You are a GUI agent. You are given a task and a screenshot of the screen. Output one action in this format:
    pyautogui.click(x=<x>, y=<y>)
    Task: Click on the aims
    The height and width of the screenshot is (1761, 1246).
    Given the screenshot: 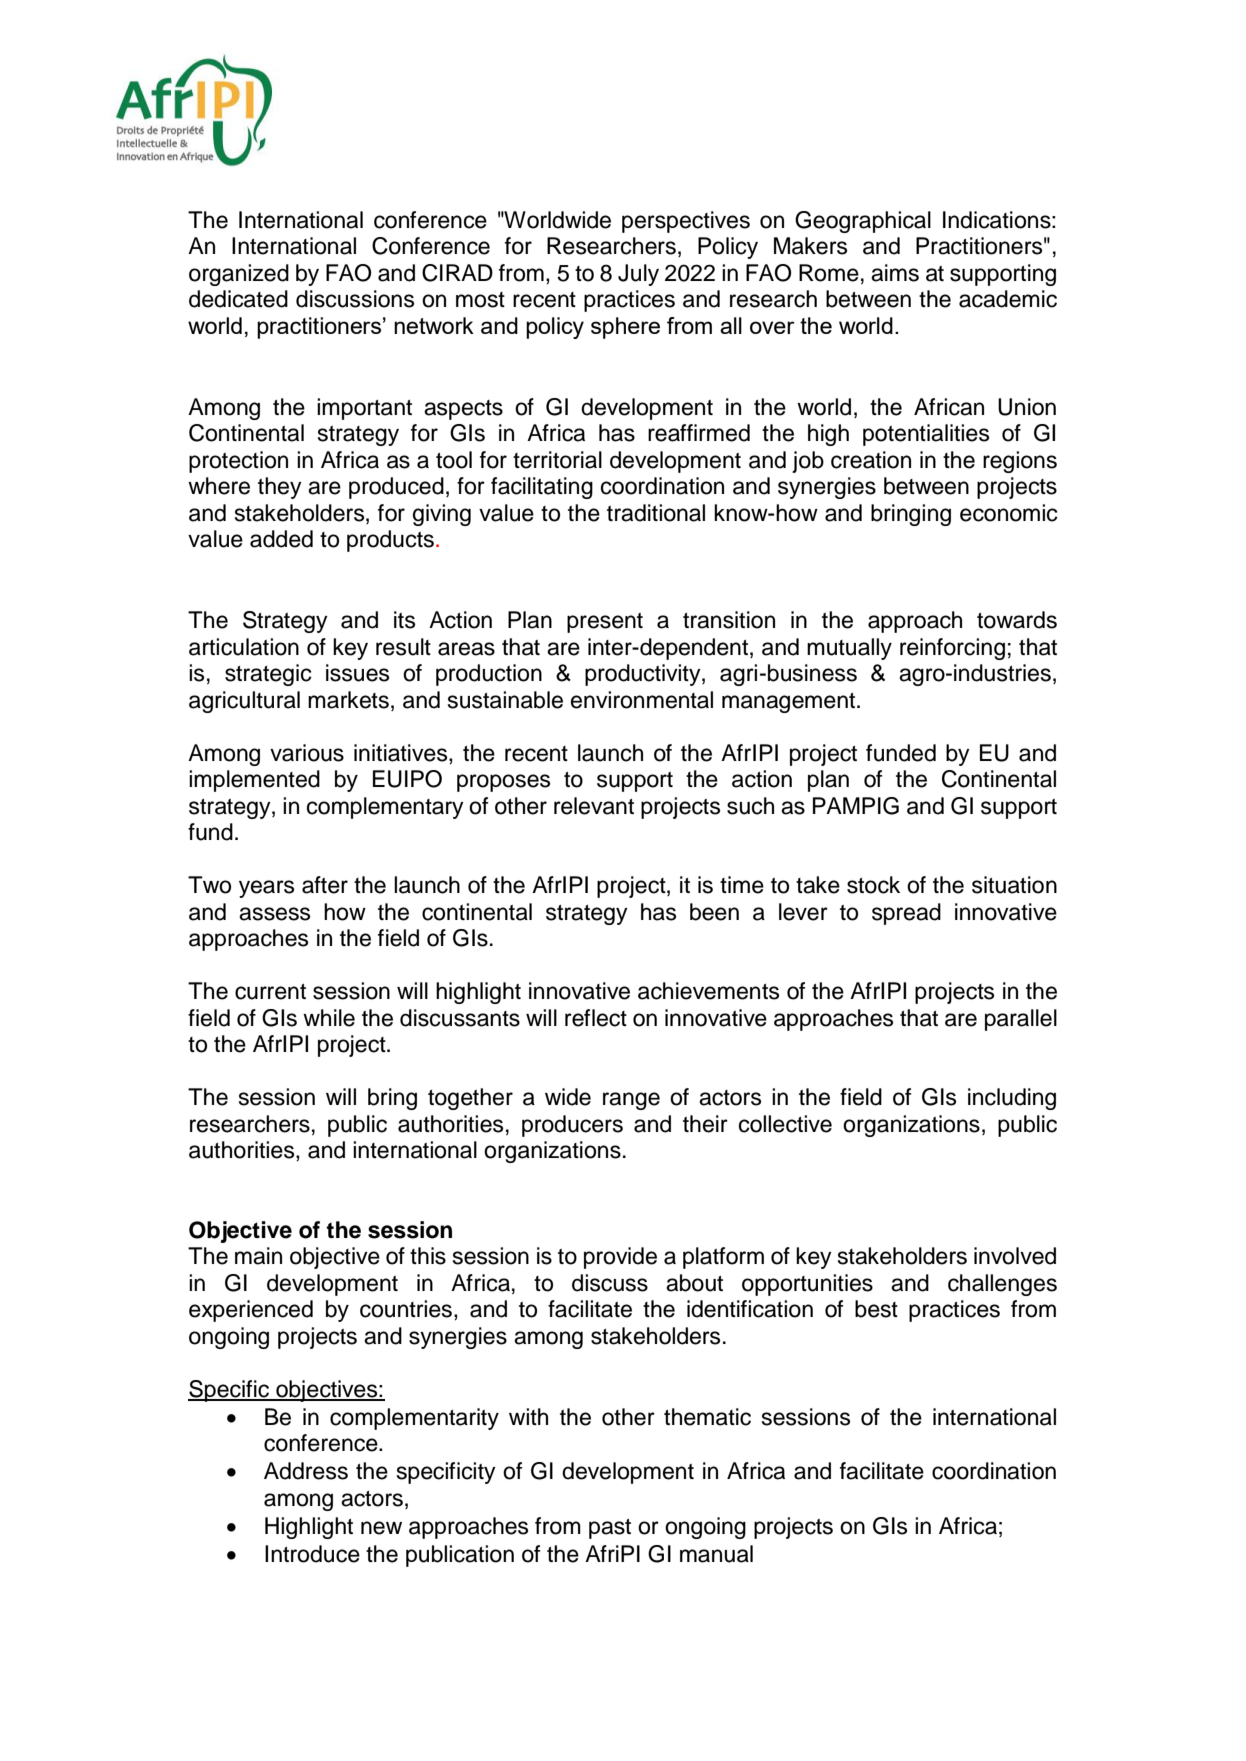 What is the action you would take?
    pyautogui.click(x=895, y=273)
